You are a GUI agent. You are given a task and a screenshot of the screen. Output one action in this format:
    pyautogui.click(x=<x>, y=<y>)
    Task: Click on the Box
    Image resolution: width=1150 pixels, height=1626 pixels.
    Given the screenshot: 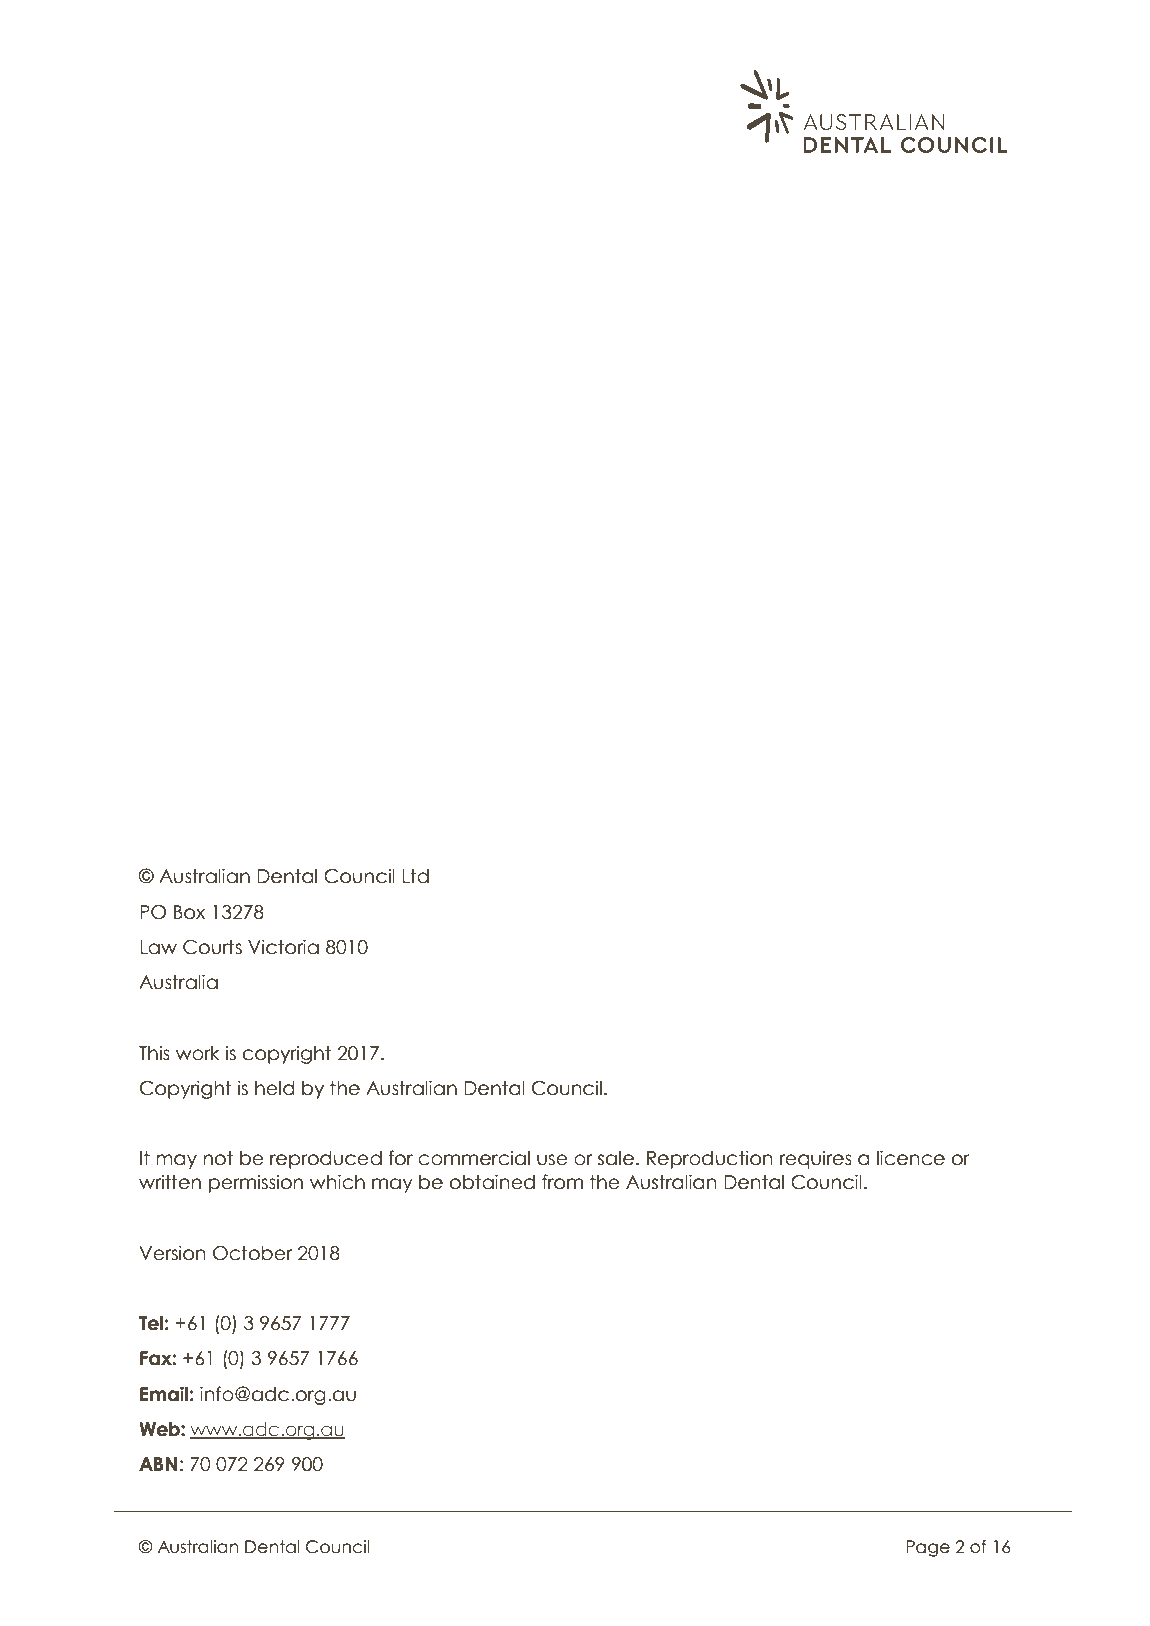 What is the action you would take?
    pyautogui.click(x=189, y=912)
